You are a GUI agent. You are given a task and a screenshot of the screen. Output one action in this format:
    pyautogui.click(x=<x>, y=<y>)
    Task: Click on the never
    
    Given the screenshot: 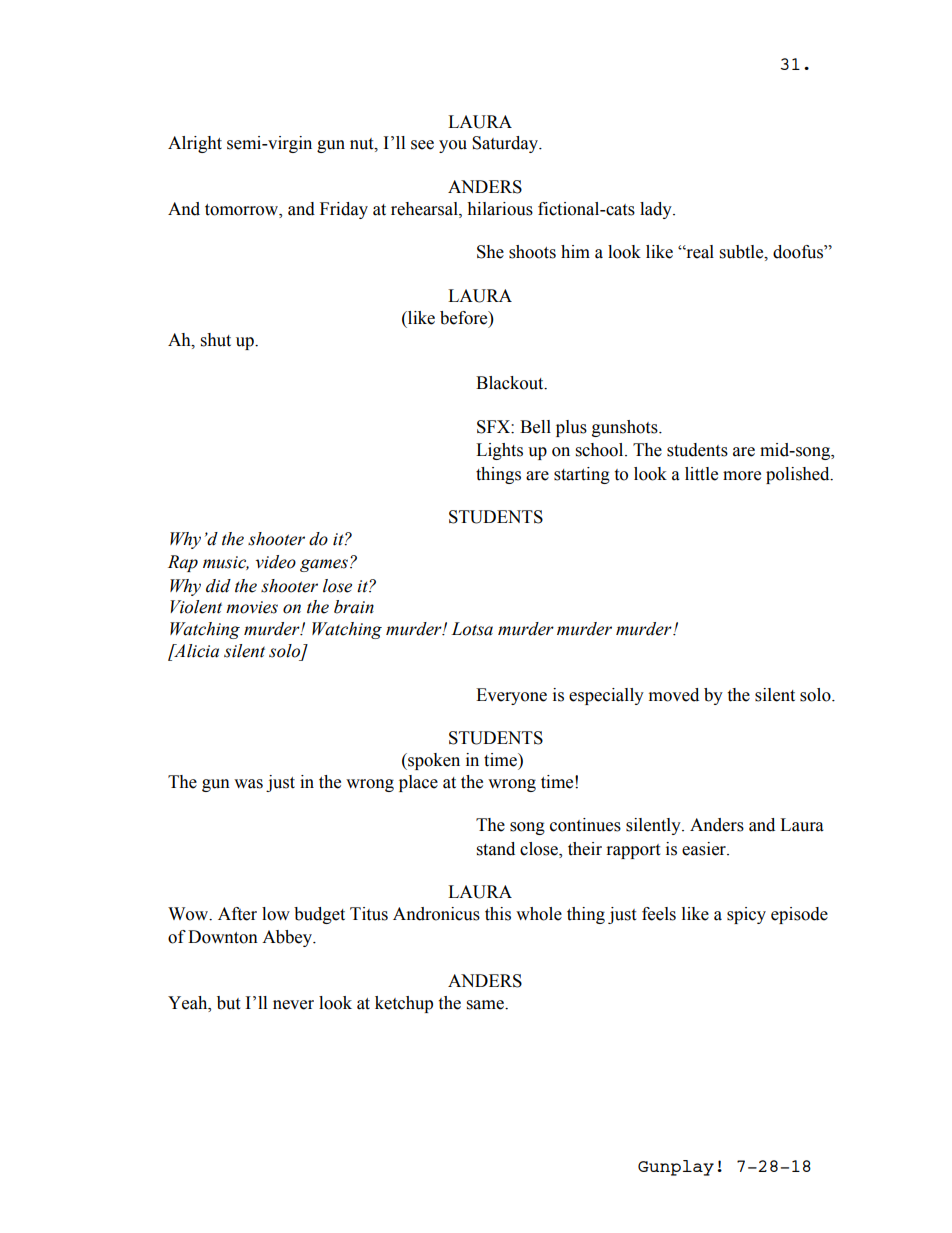 What is the action you would take?
    pyautogui.click(x=293, y=1005)
